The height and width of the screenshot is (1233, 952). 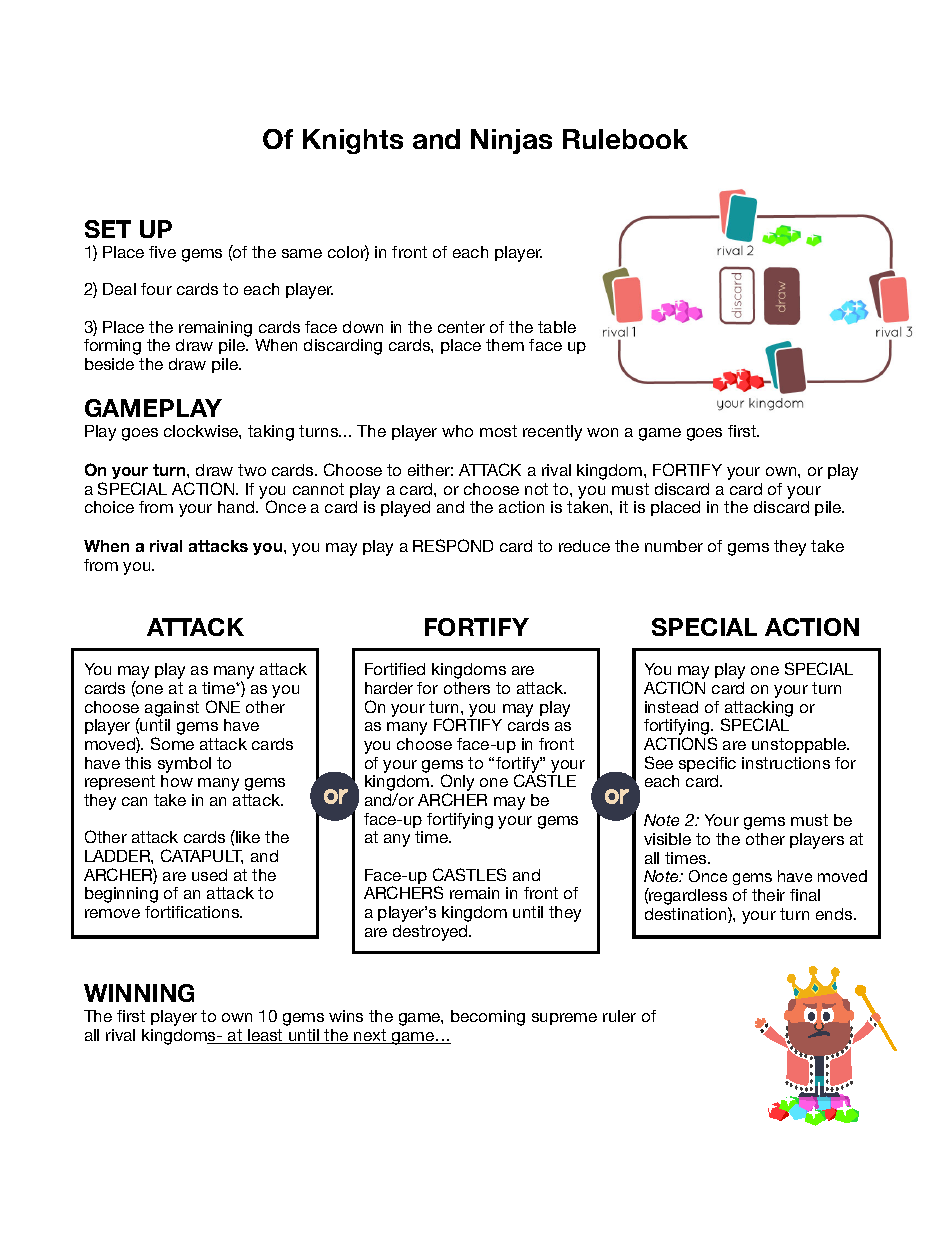 I want to click on WINNING, so click(x=139, y=993).
